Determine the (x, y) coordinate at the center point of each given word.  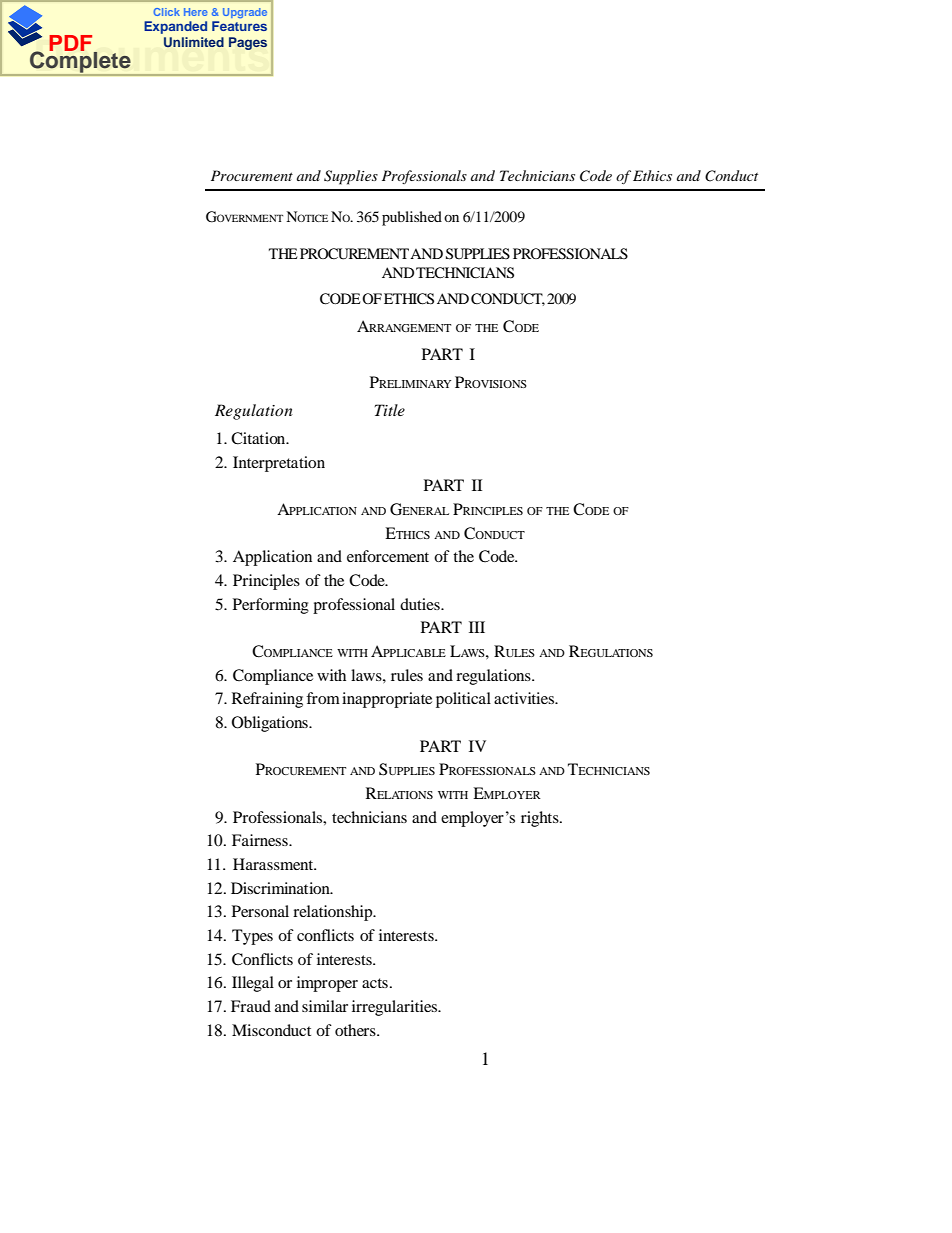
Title (390, 410)
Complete (80, 62)
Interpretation (279, 464)
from (323, 698)
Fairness (261, 840)
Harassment (274, 864)
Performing (271, 606)
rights (541, 819)
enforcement (388, 556)
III (477, 627)
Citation (259, 438)
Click (166, 12)
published (412, 218)
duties (421, 604)
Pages (248, 43)
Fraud (251, 1006)
